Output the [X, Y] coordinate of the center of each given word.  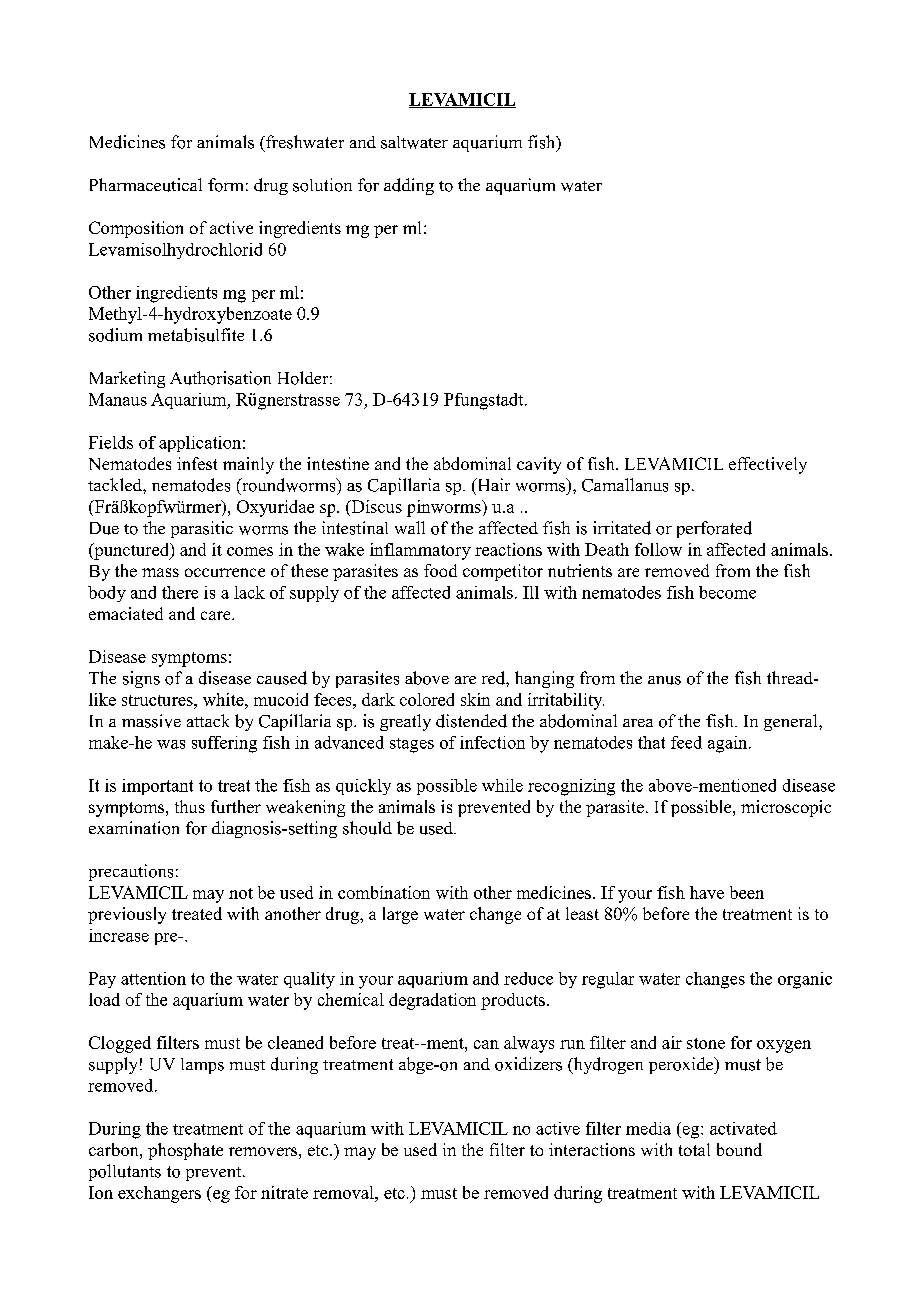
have [707, 892]
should [367, 828]
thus [190, 806]
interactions [592, 1149]
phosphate [185, 1151]
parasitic [202, 529]
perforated [714, 529]
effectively [768, 465]
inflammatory [420, 551]
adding [409, 186]
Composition [136, 229]
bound [739, 1149]
